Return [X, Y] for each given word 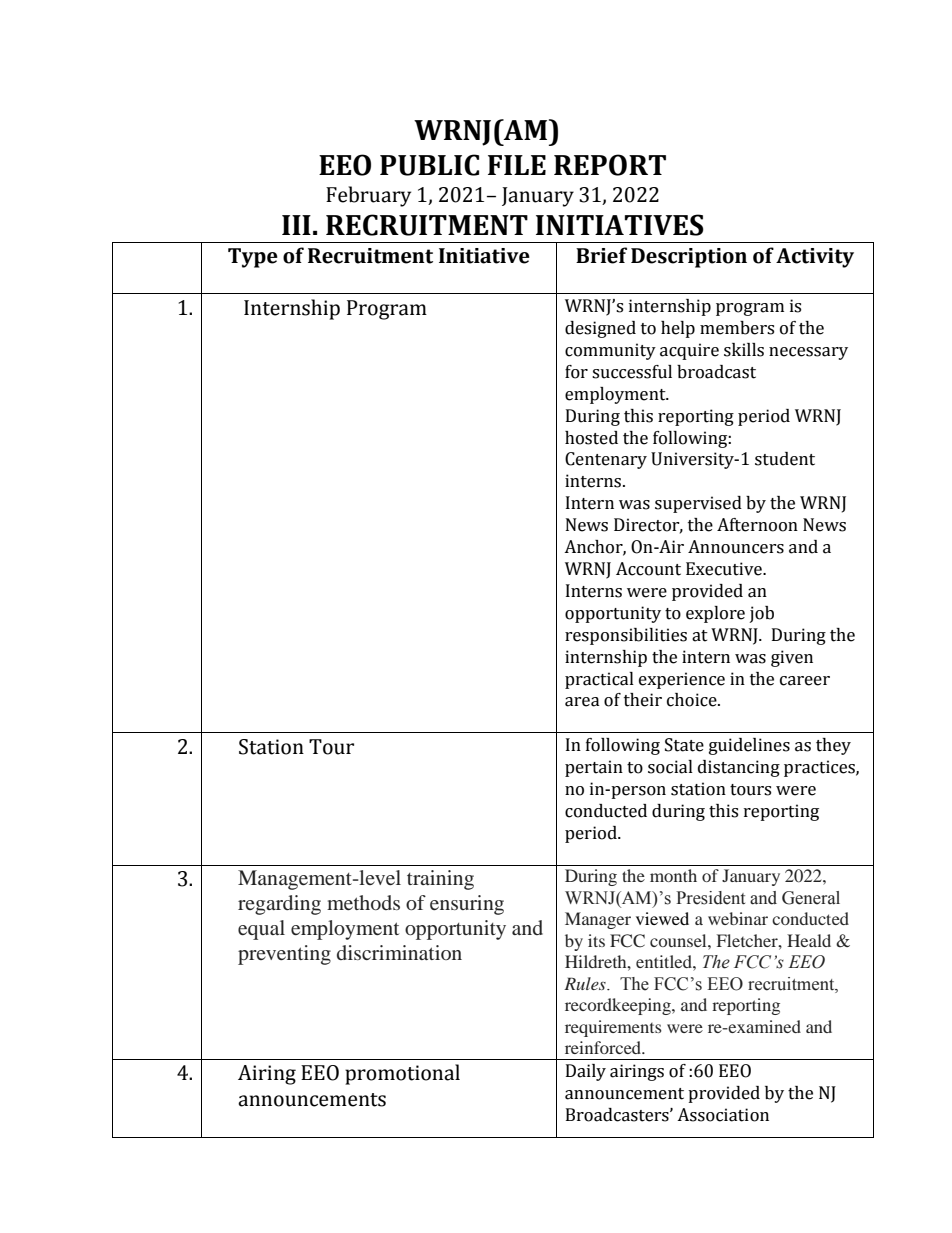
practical [599, 680]
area [582, 702]
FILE [517, 165]
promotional [402, 1074]
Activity [815, 258]
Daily [586, 1072]
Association [723, 1115]
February [368, 196]
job [762, 614]
